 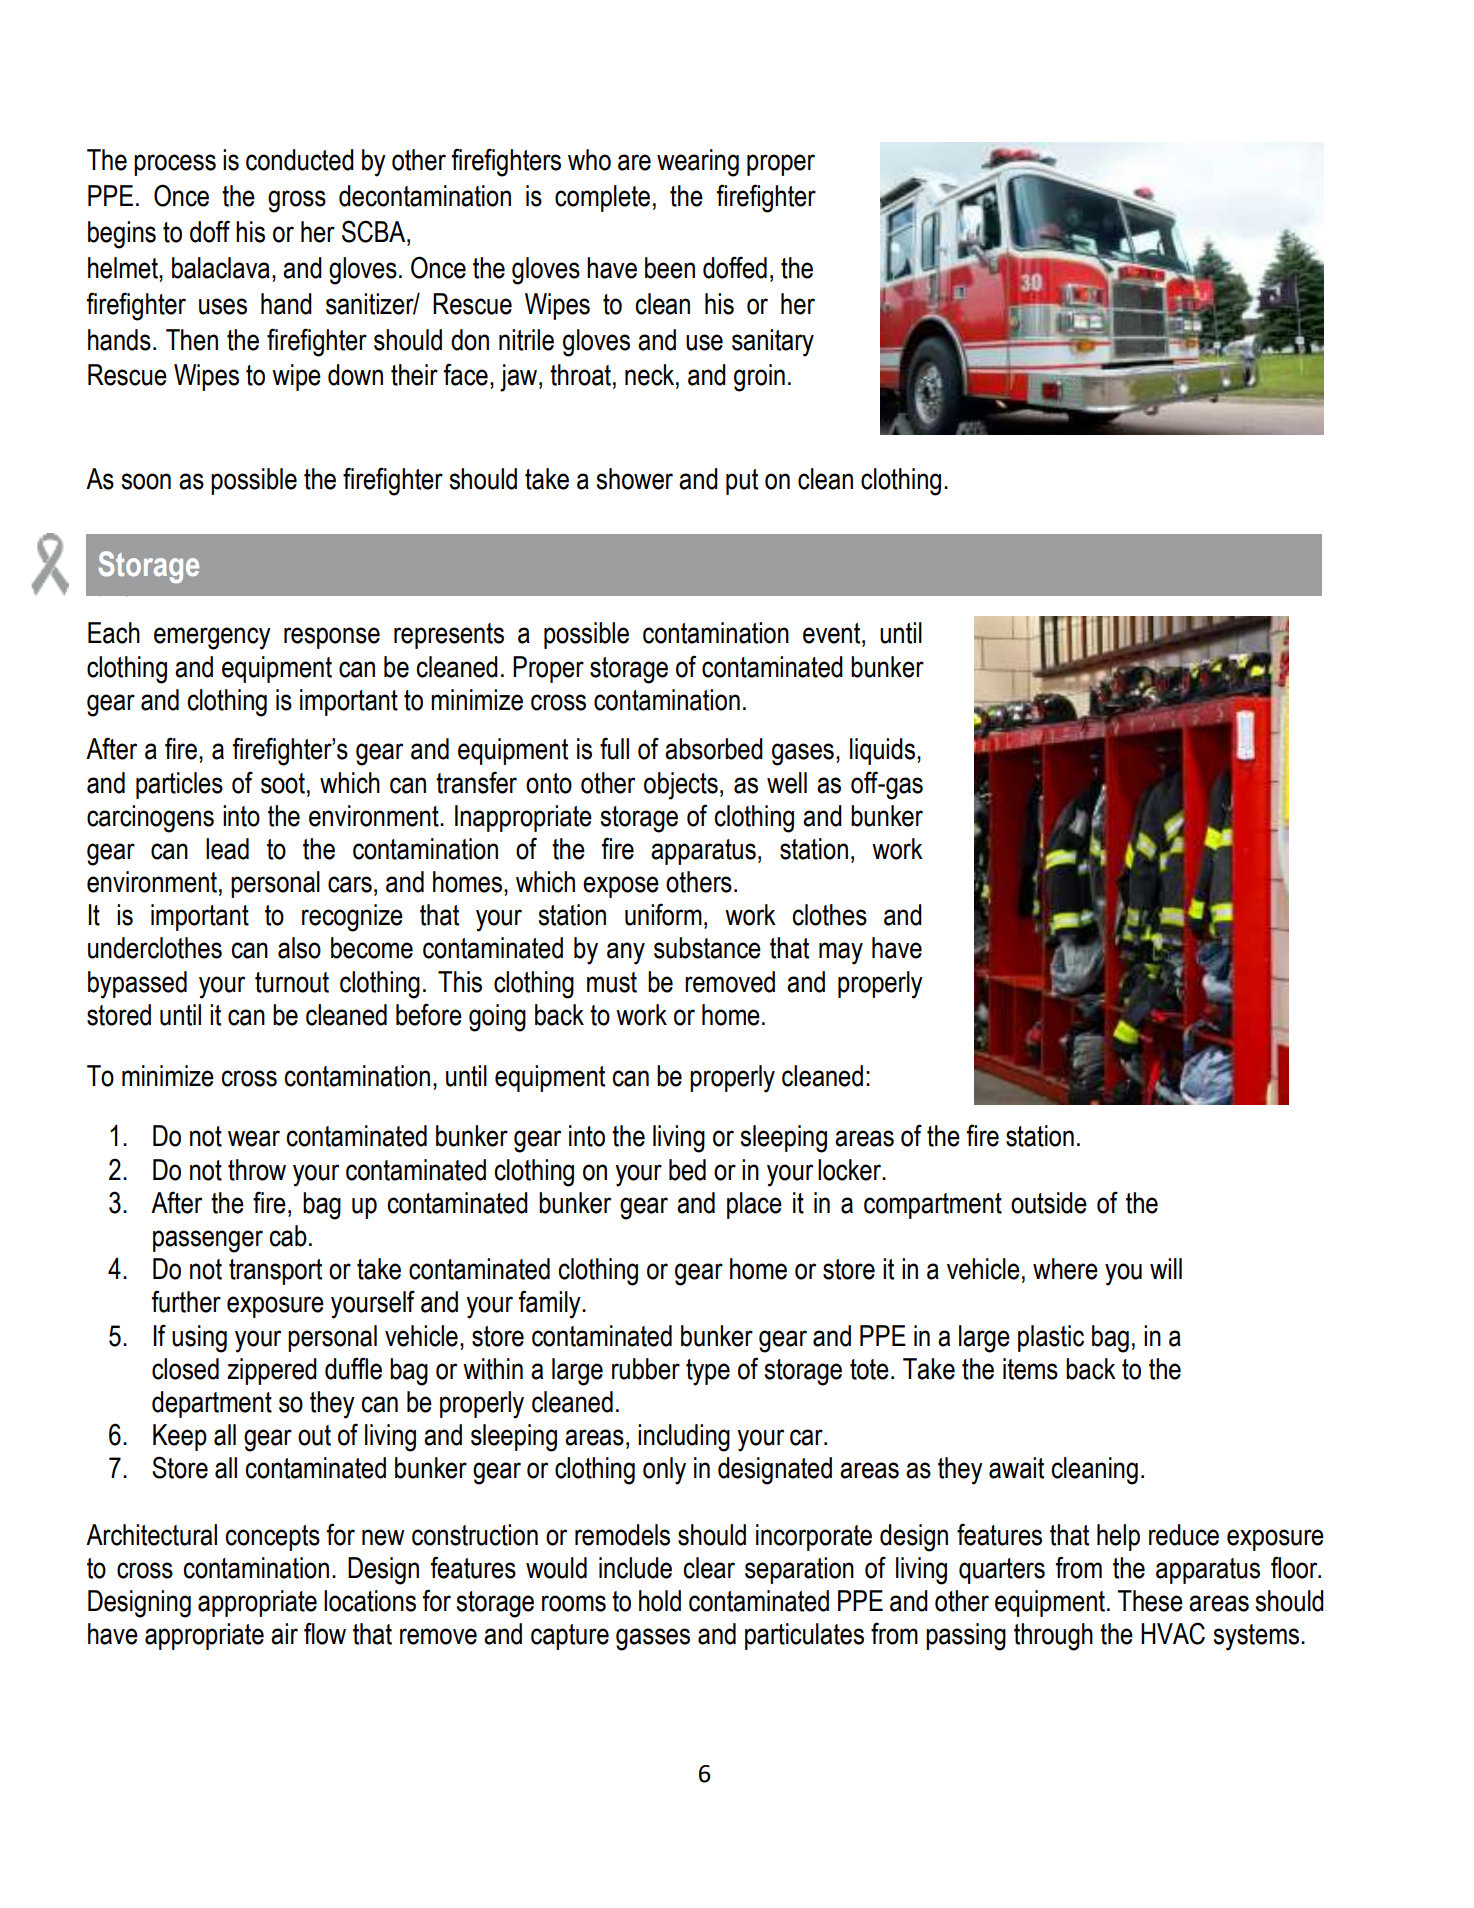 What do you see at coordinates (841, 953) in the page?
I see `may` at bounding box center [841, 953].
